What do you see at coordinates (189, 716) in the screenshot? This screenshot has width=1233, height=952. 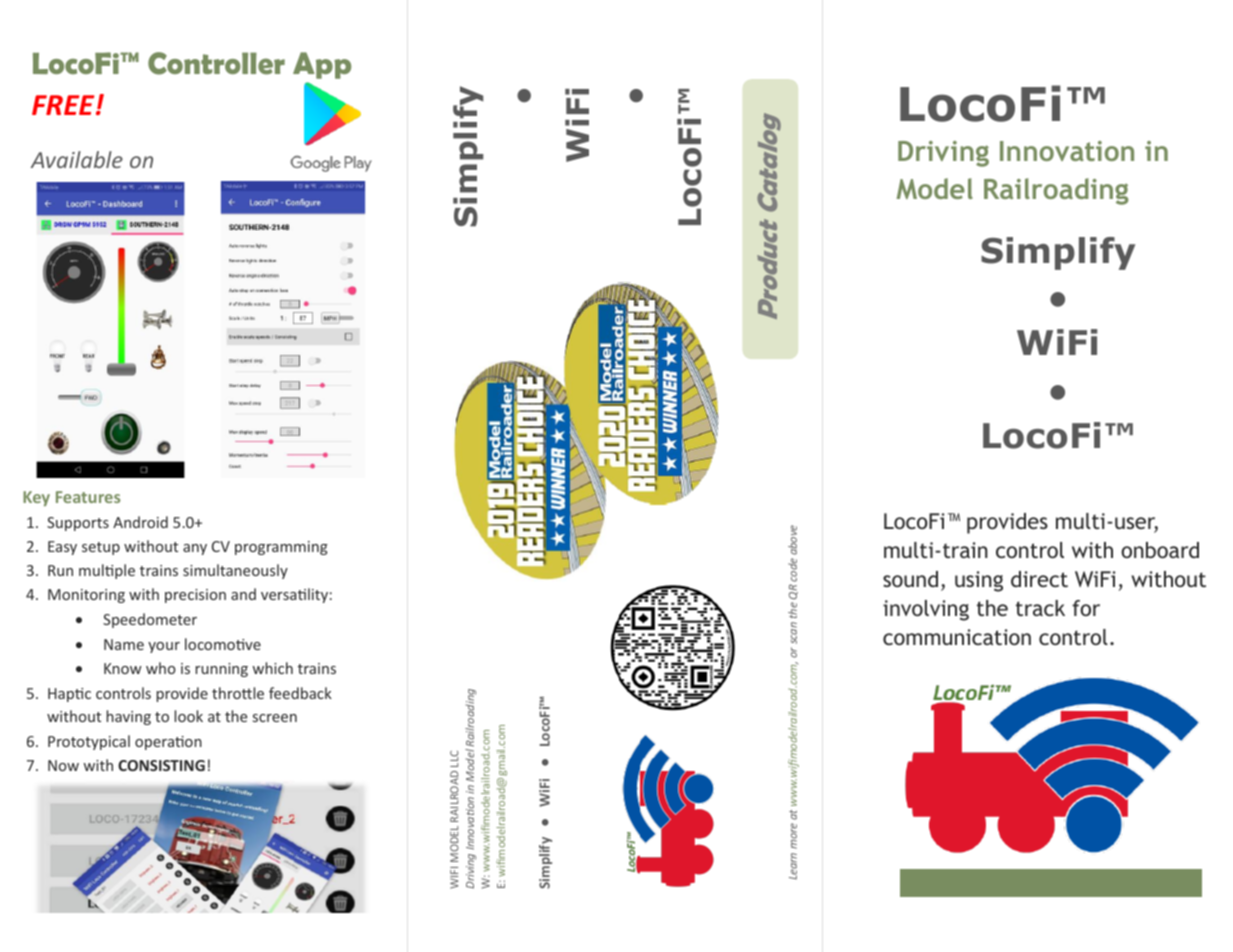 I see `look` at bounding box center [189, 716].
